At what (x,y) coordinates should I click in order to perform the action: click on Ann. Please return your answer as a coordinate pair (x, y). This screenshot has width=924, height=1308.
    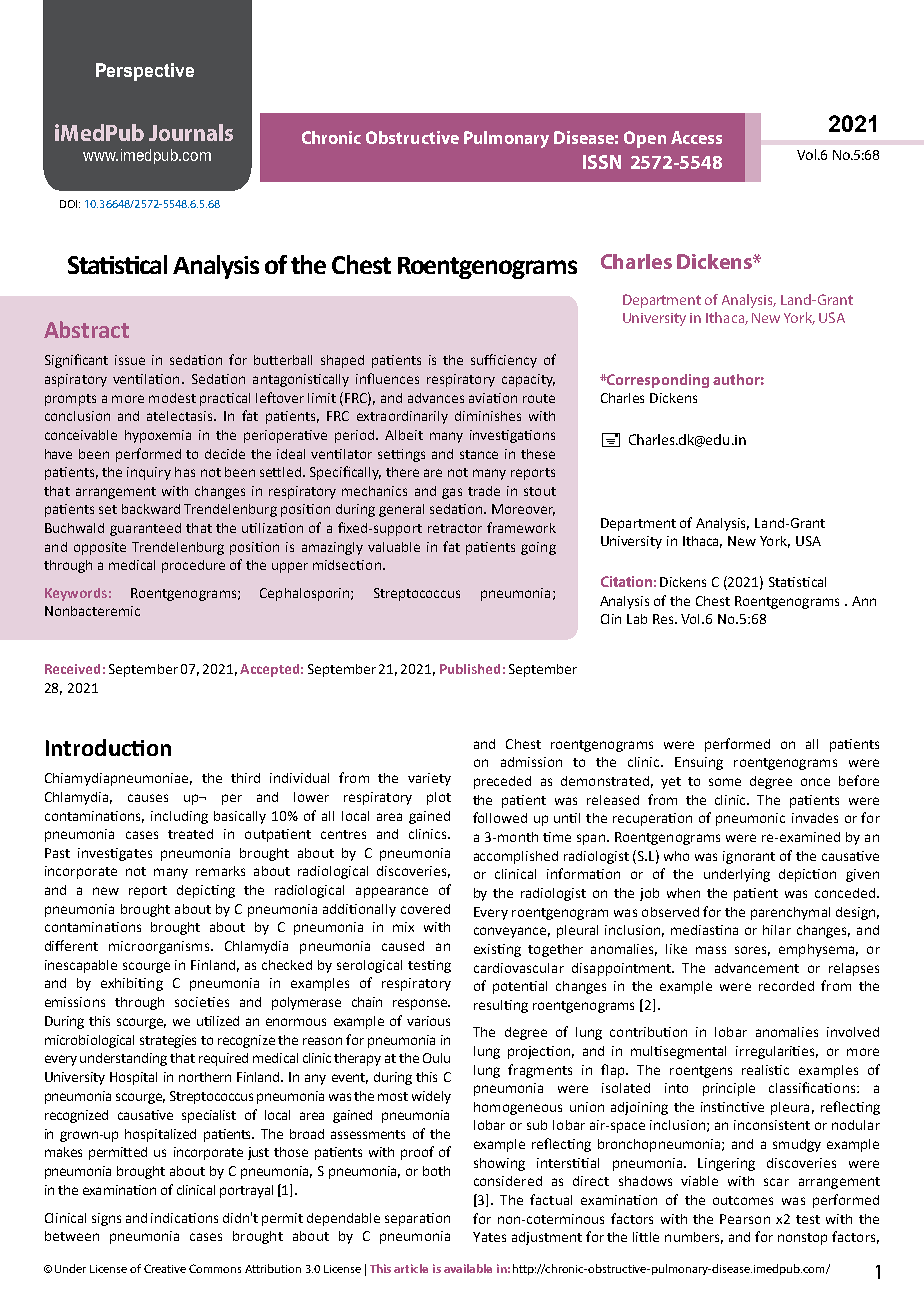
    Looking at the image, I should click on (864, 601).
